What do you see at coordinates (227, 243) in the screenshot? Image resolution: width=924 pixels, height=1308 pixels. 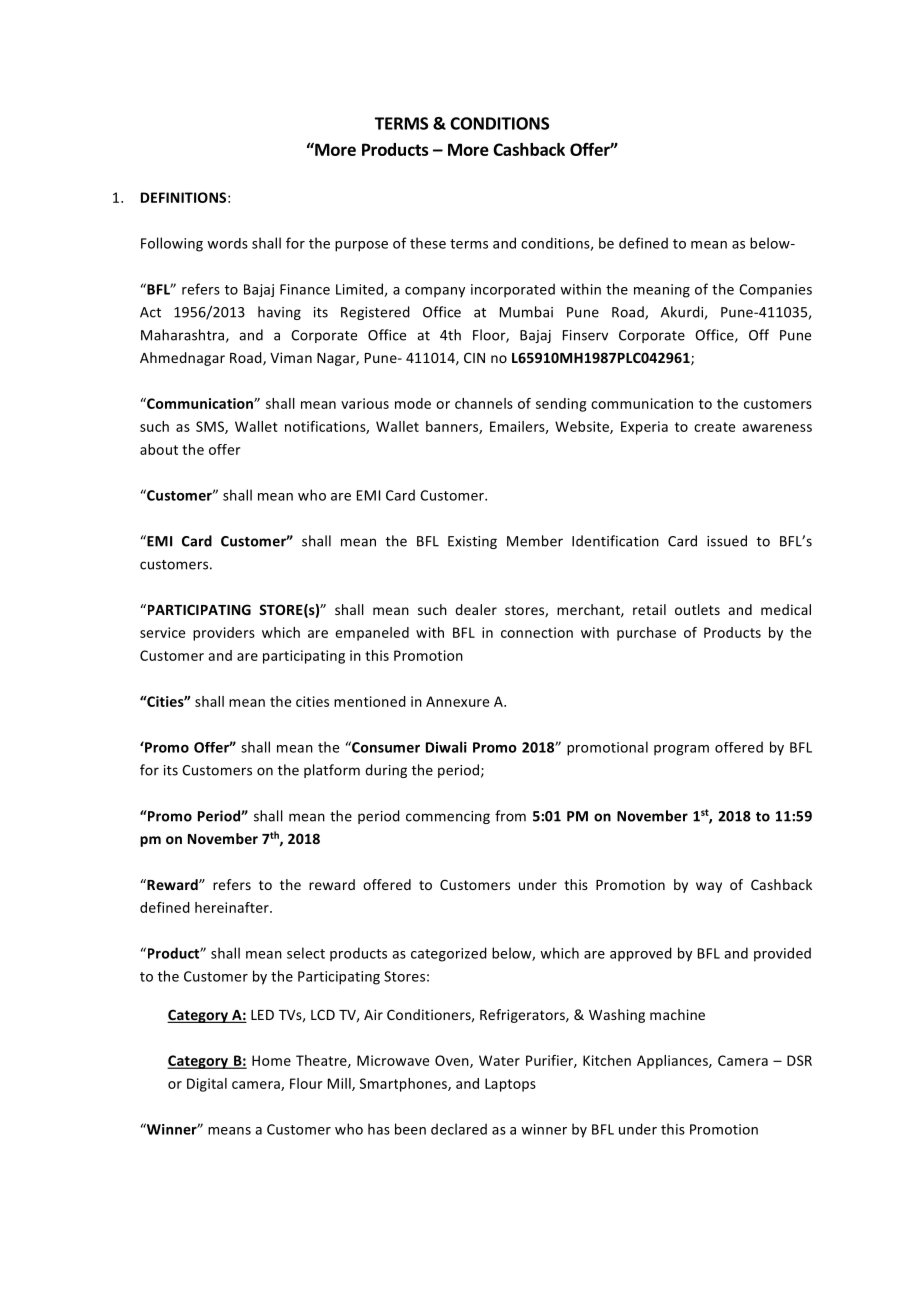 I see `words` at bounding box center [227, 243].
